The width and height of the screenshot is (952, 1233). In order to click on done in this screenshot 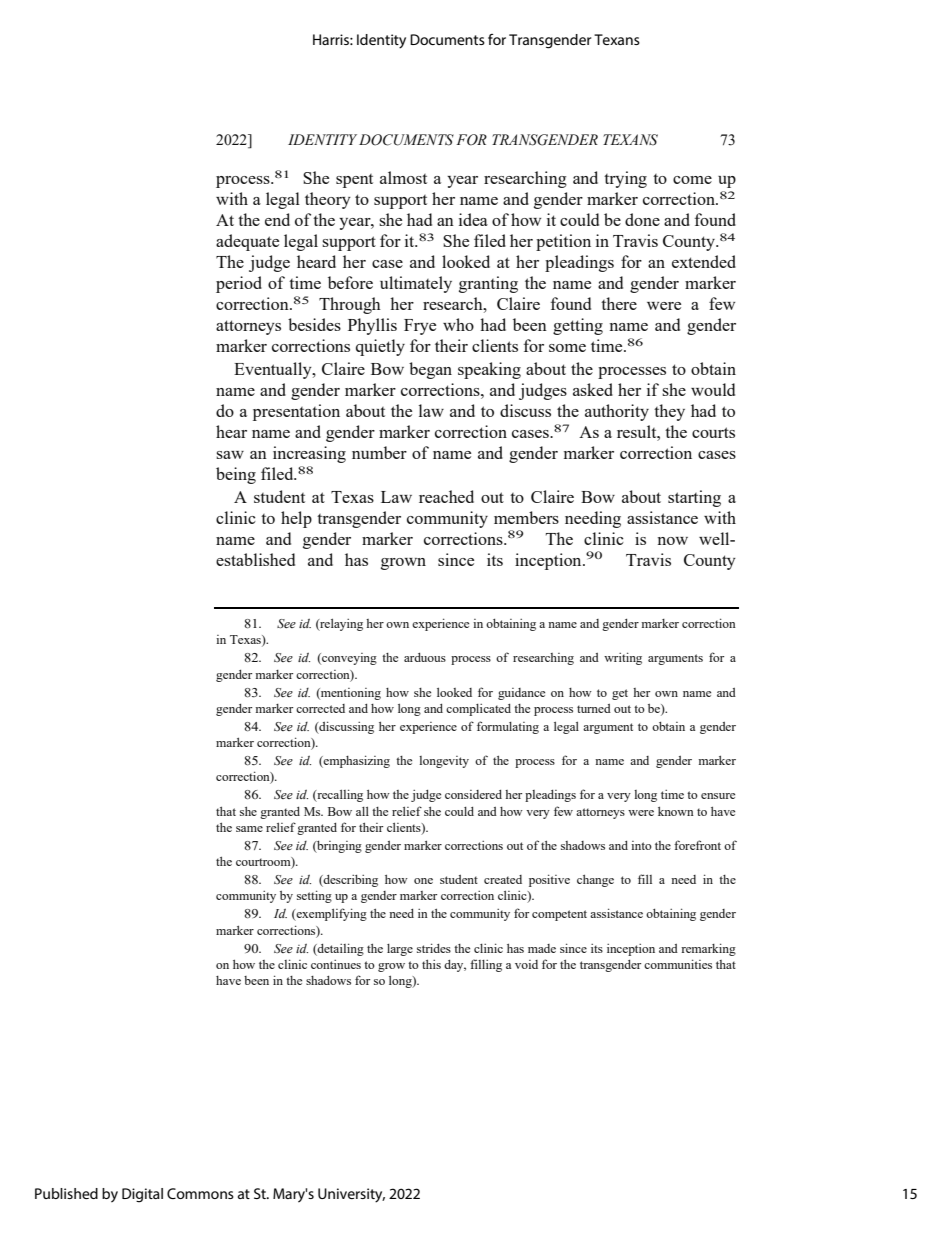, I will do `click(642, 219)`.
